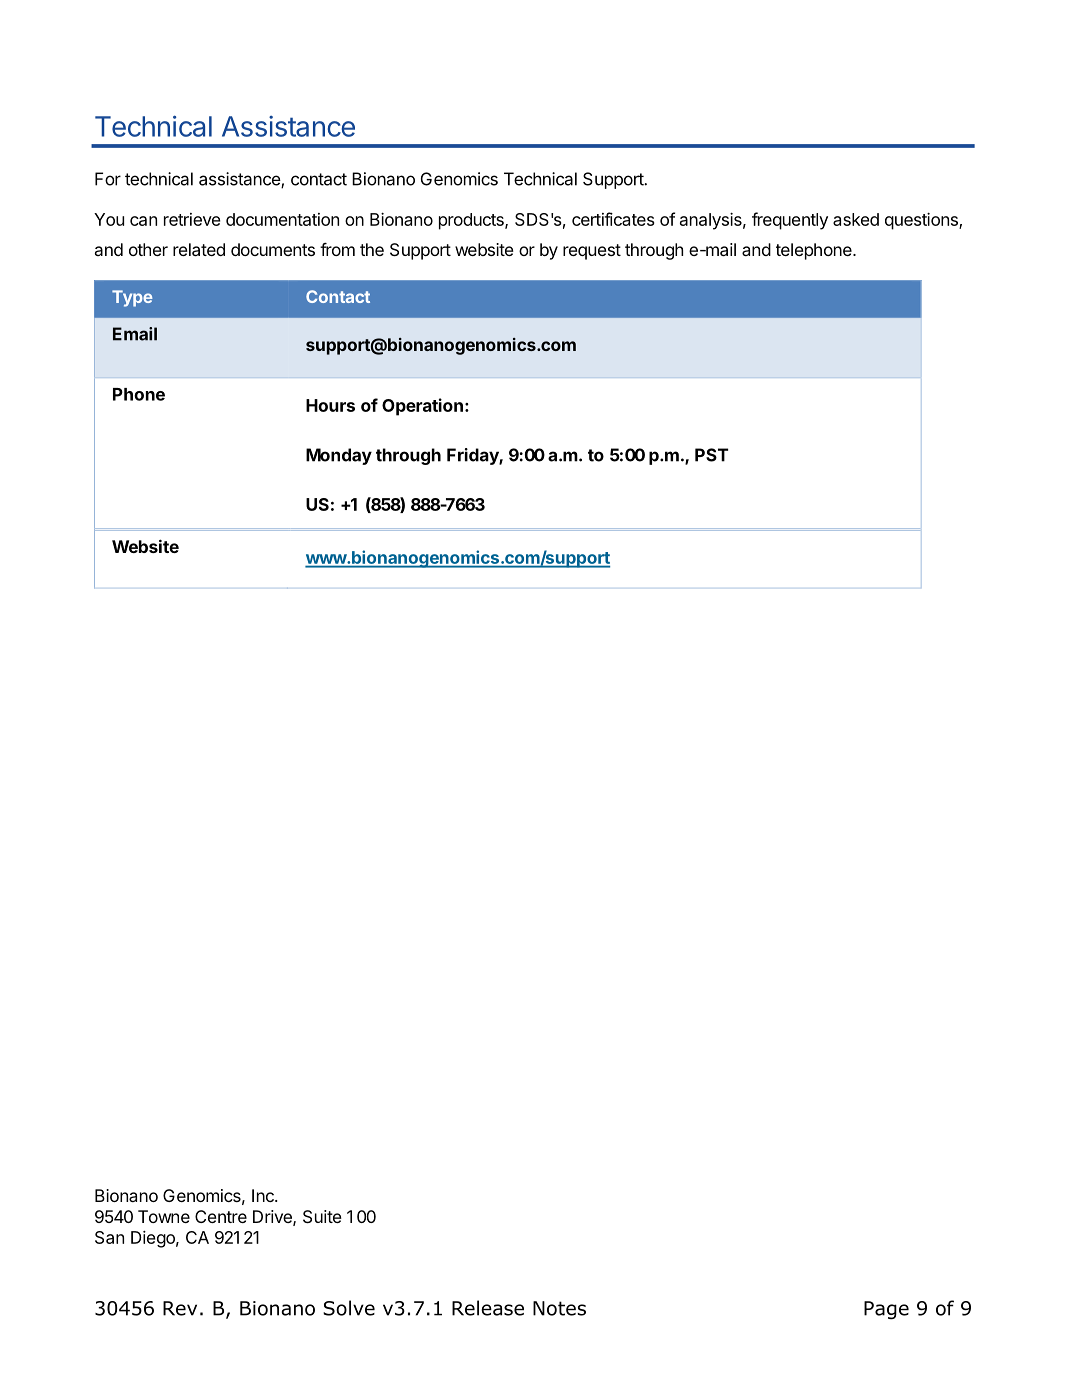 Image resolution: width=1066 pixels, height=1380 pixels. What do you see at coordinates (264, 1195) in the screenshot?
I see `Inc` at bounding box center [264, 1195].
